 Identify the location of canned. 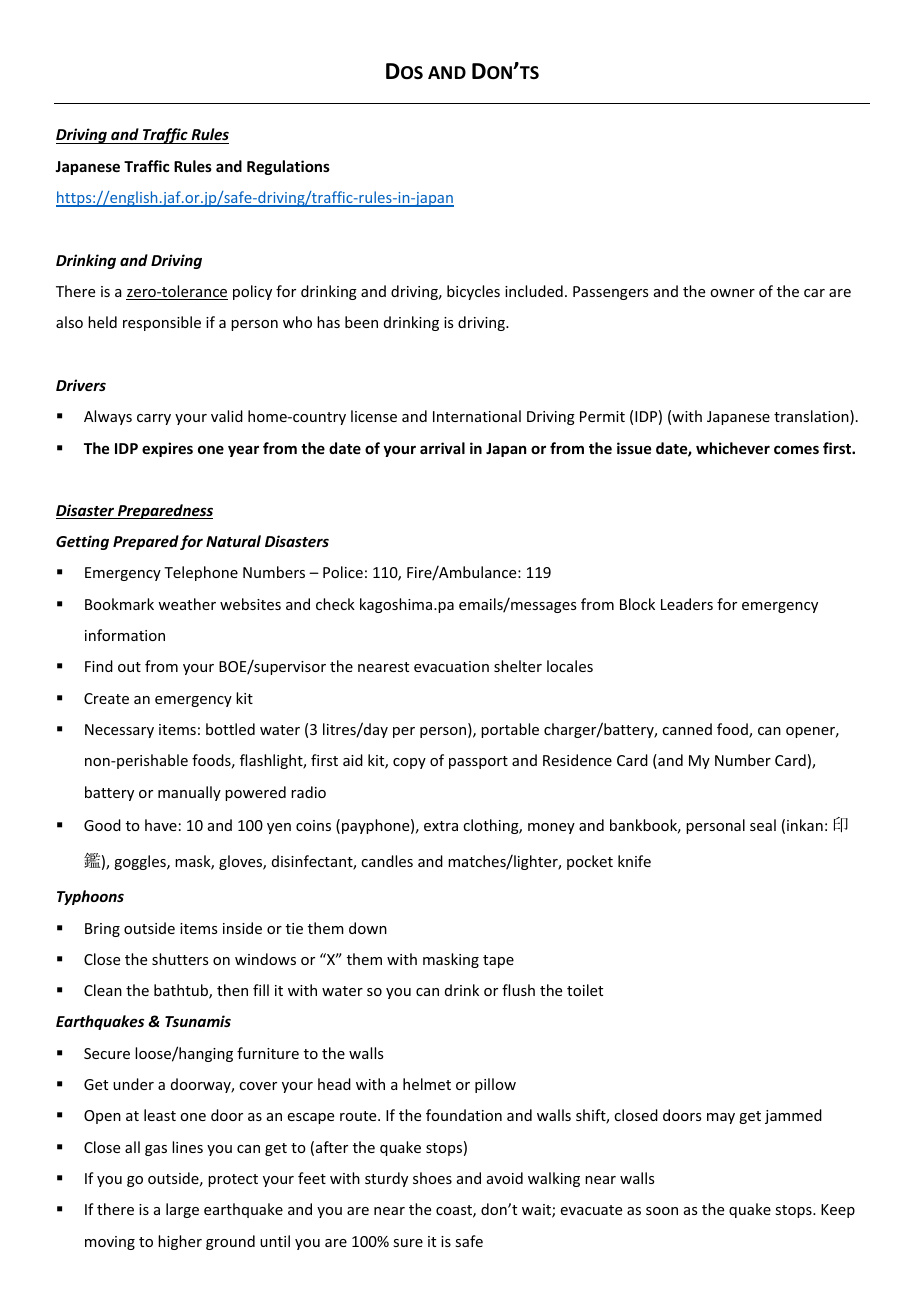
(687, 729).
